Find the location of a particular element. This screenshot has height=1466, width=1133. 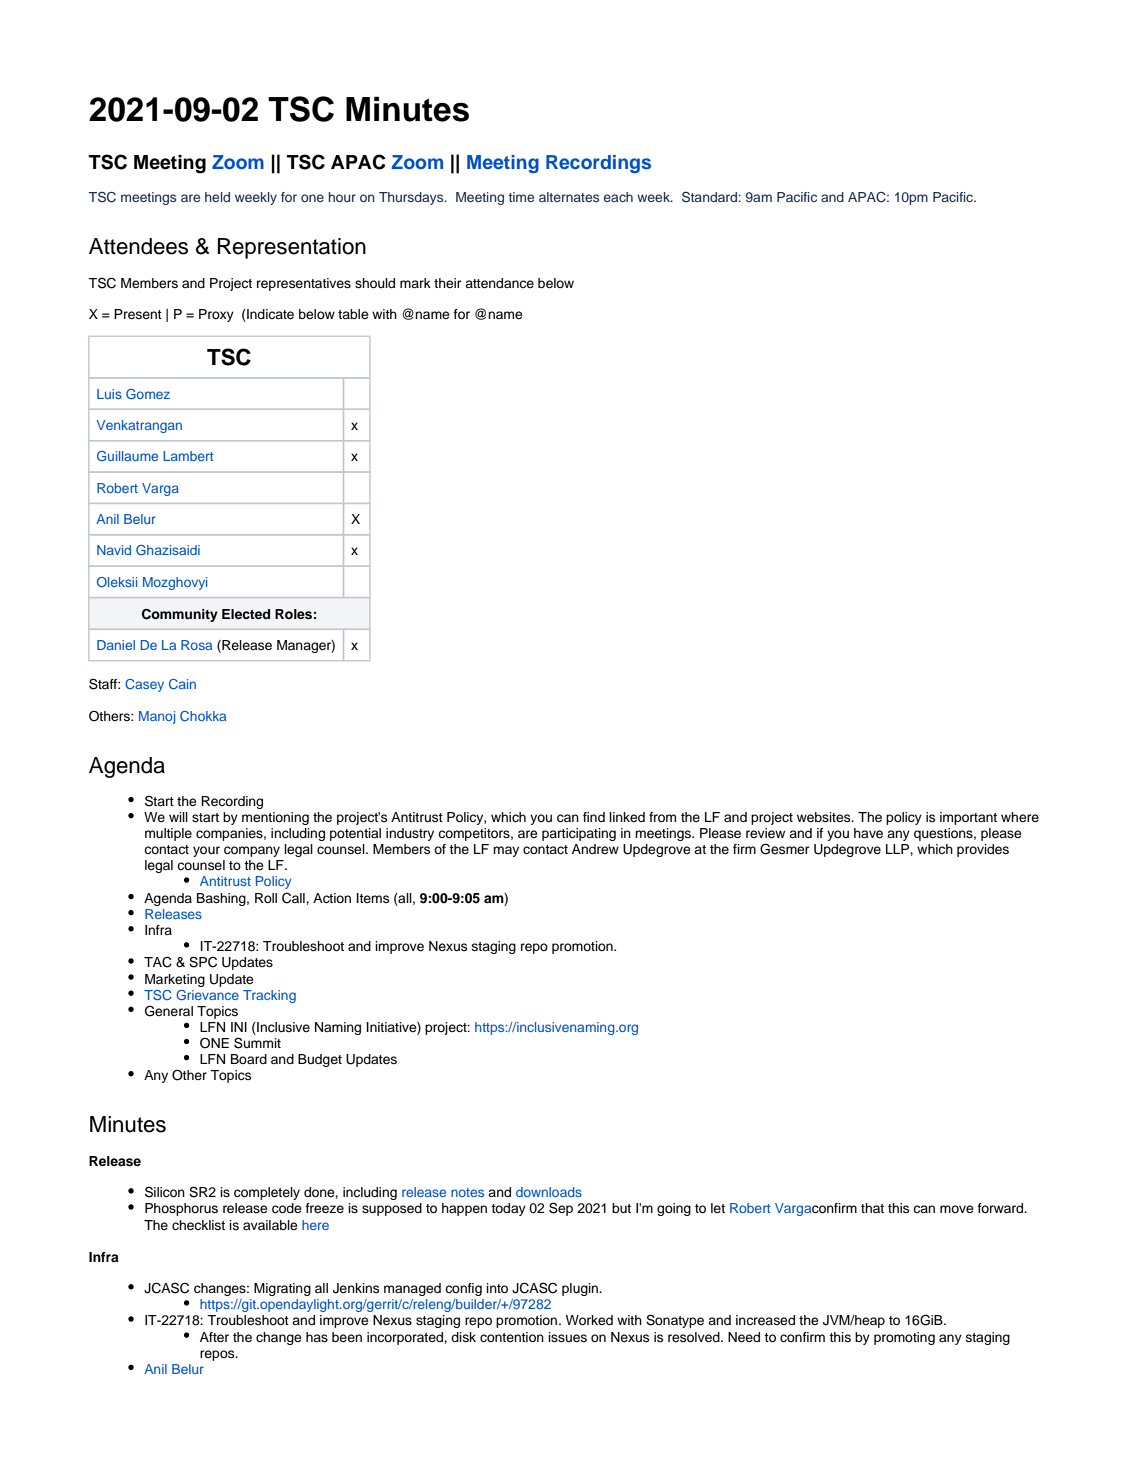

After is located at coordinates (214, 1337).
